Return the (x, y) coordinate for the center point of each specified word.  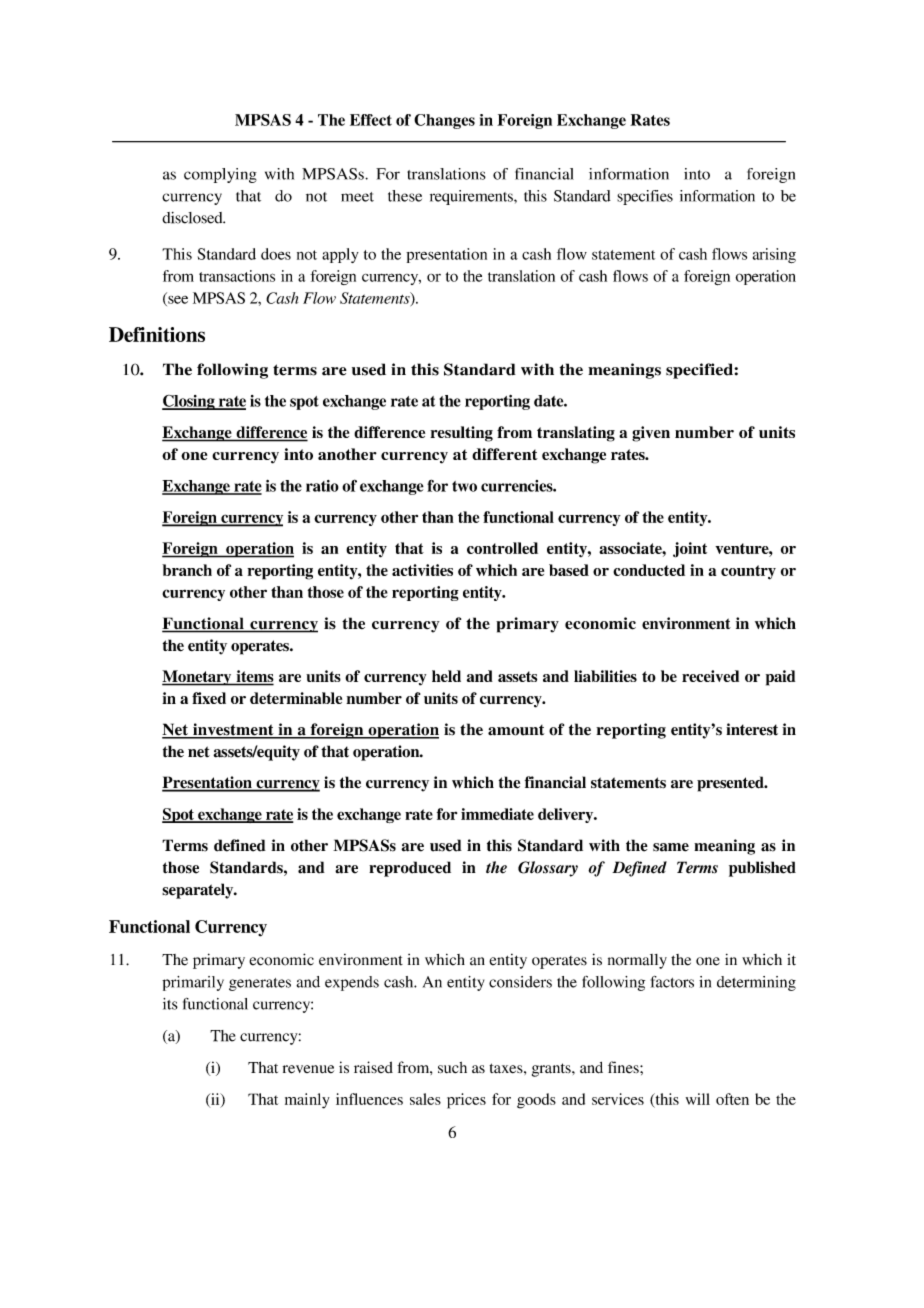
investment (233, 730)
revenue (308, 1069)
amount (516, 730)
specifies (645, 197)
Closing (189, 402)
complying (220, 175)
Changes (444, 121)
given (651, 434)
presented (731, 784)
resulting (461, 434)
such (452, 1067)
